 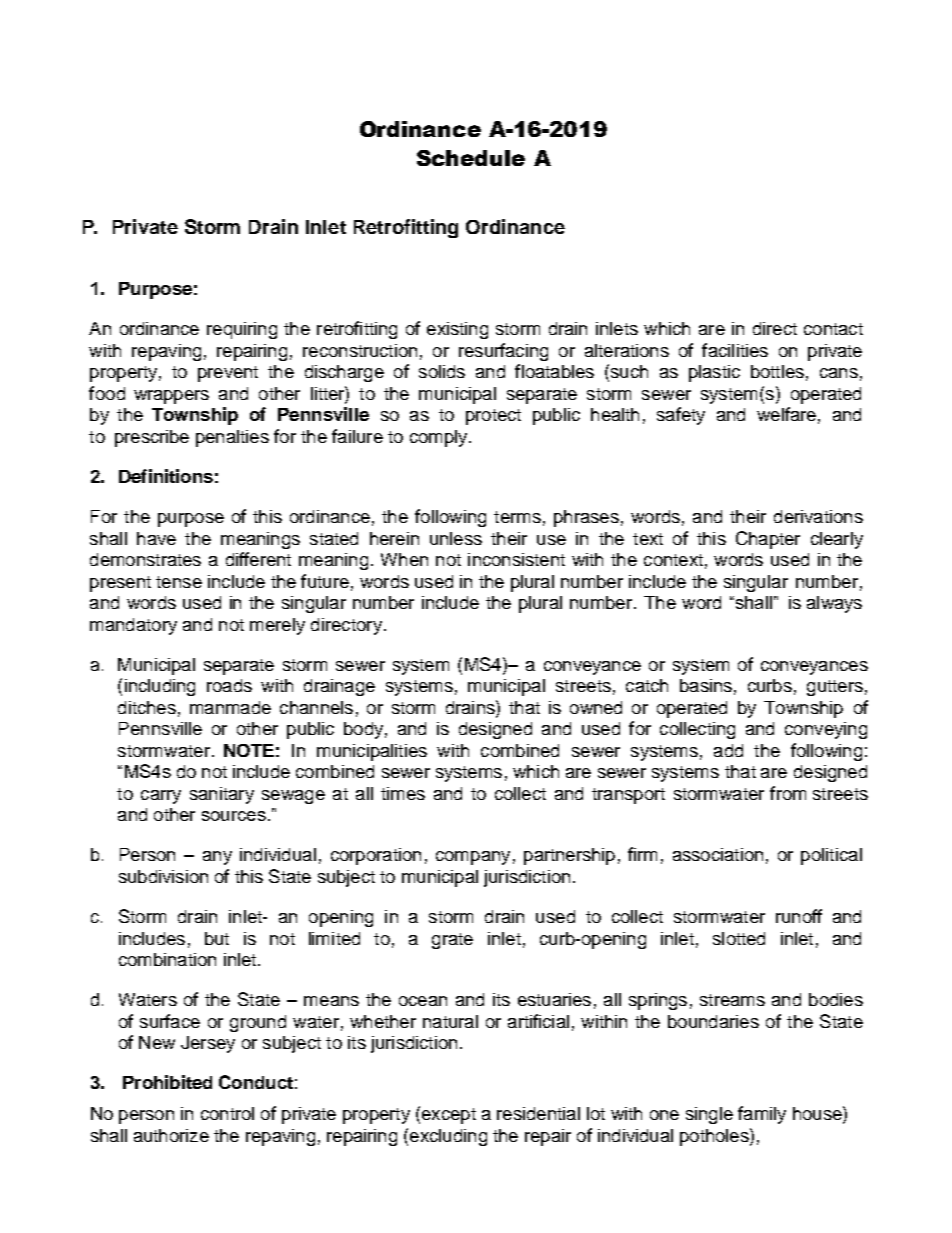 What do you see at coordinates (471, 158) in the image?
I see `Schedule` at bounding box center [471, 158].
